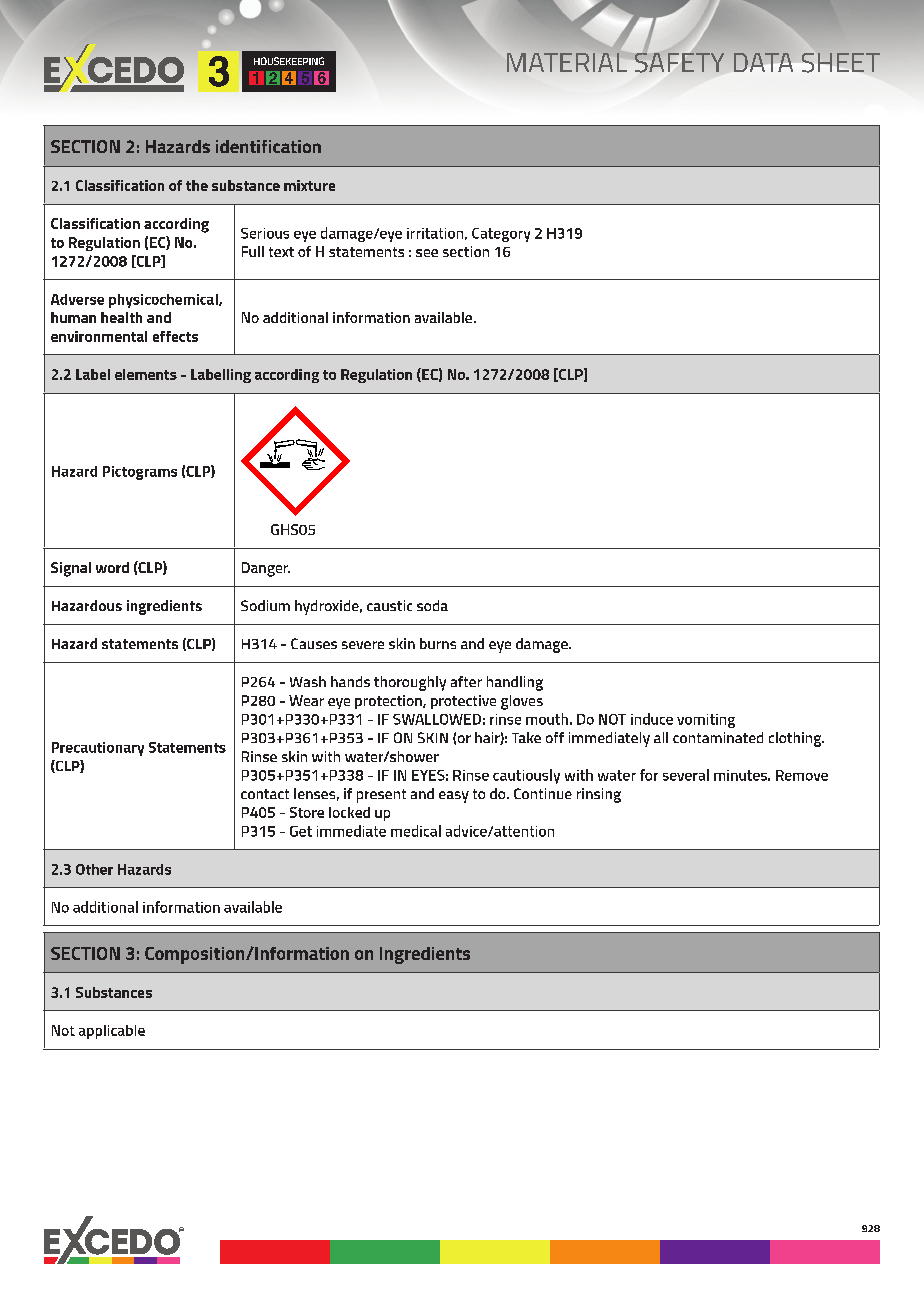 Image resolution: width=924 pixels, height=1308 pixels. I want to click on word, so click(112, 567).
